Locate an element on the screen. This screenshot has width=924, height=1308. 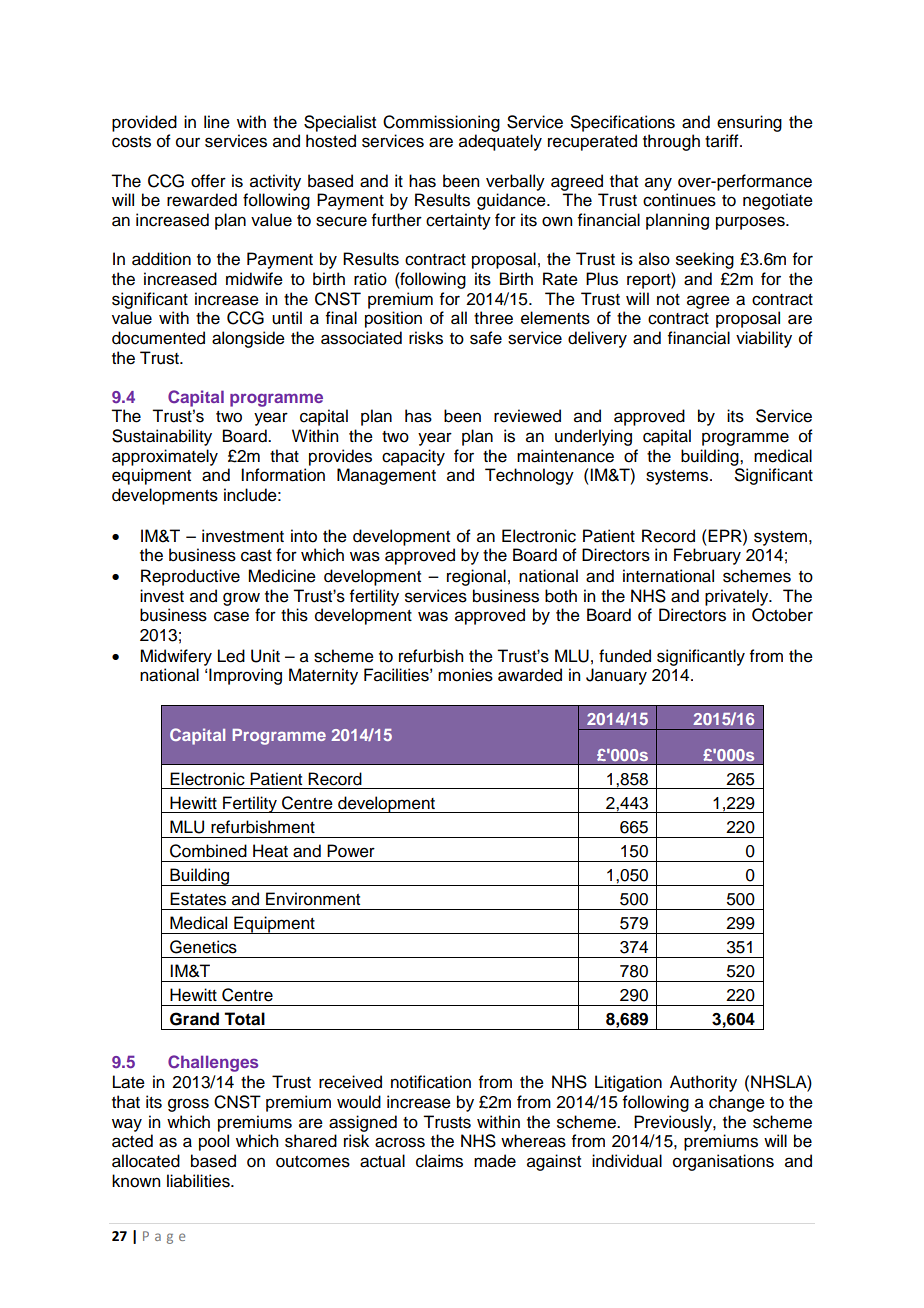
our is located at coordinates (188, 143).
